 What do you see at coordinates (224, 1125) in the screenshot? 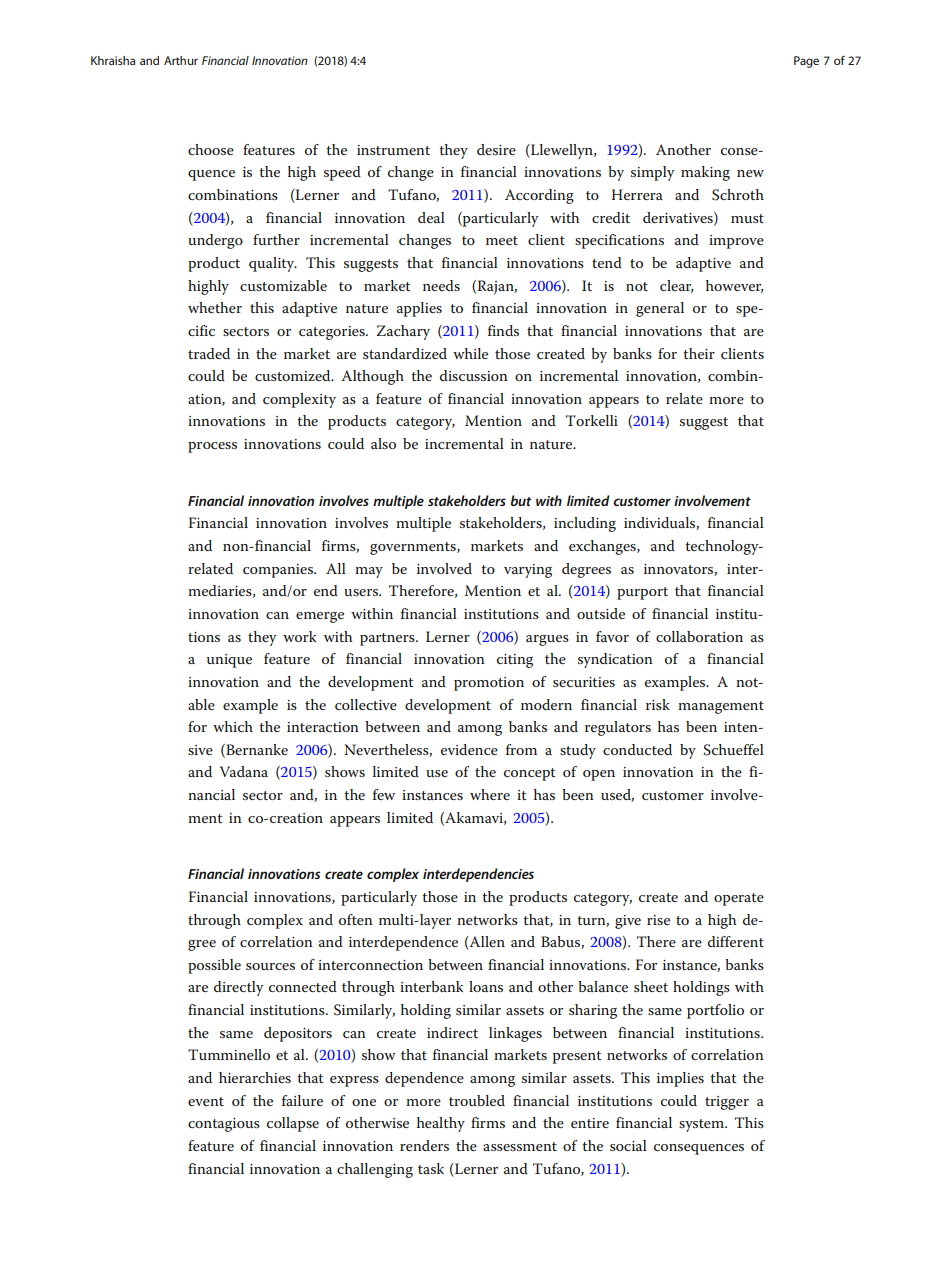
I see `contagious` at bounding box center [224, 1125].
